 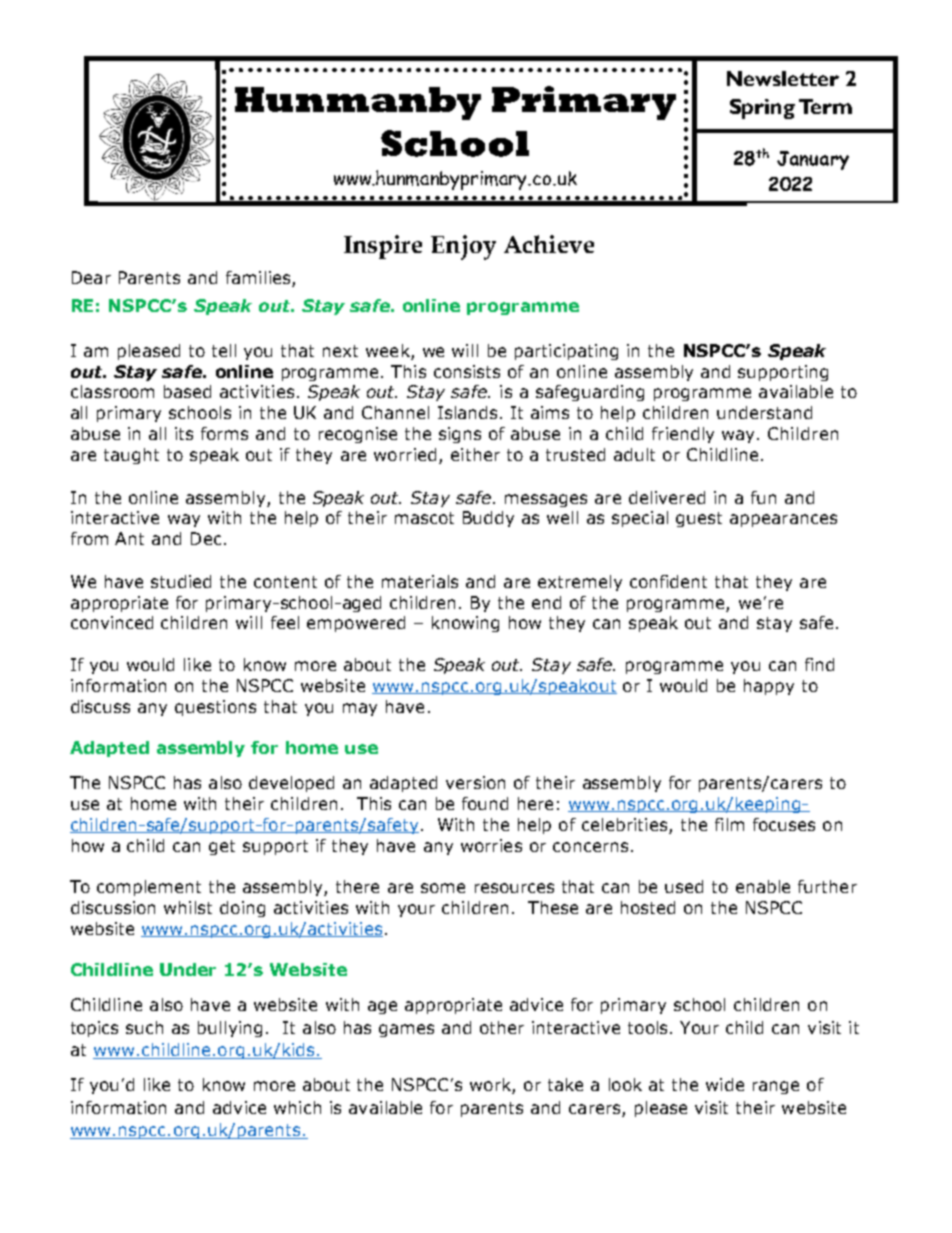 I want to click on Spring, so click(x=762, y=109).
